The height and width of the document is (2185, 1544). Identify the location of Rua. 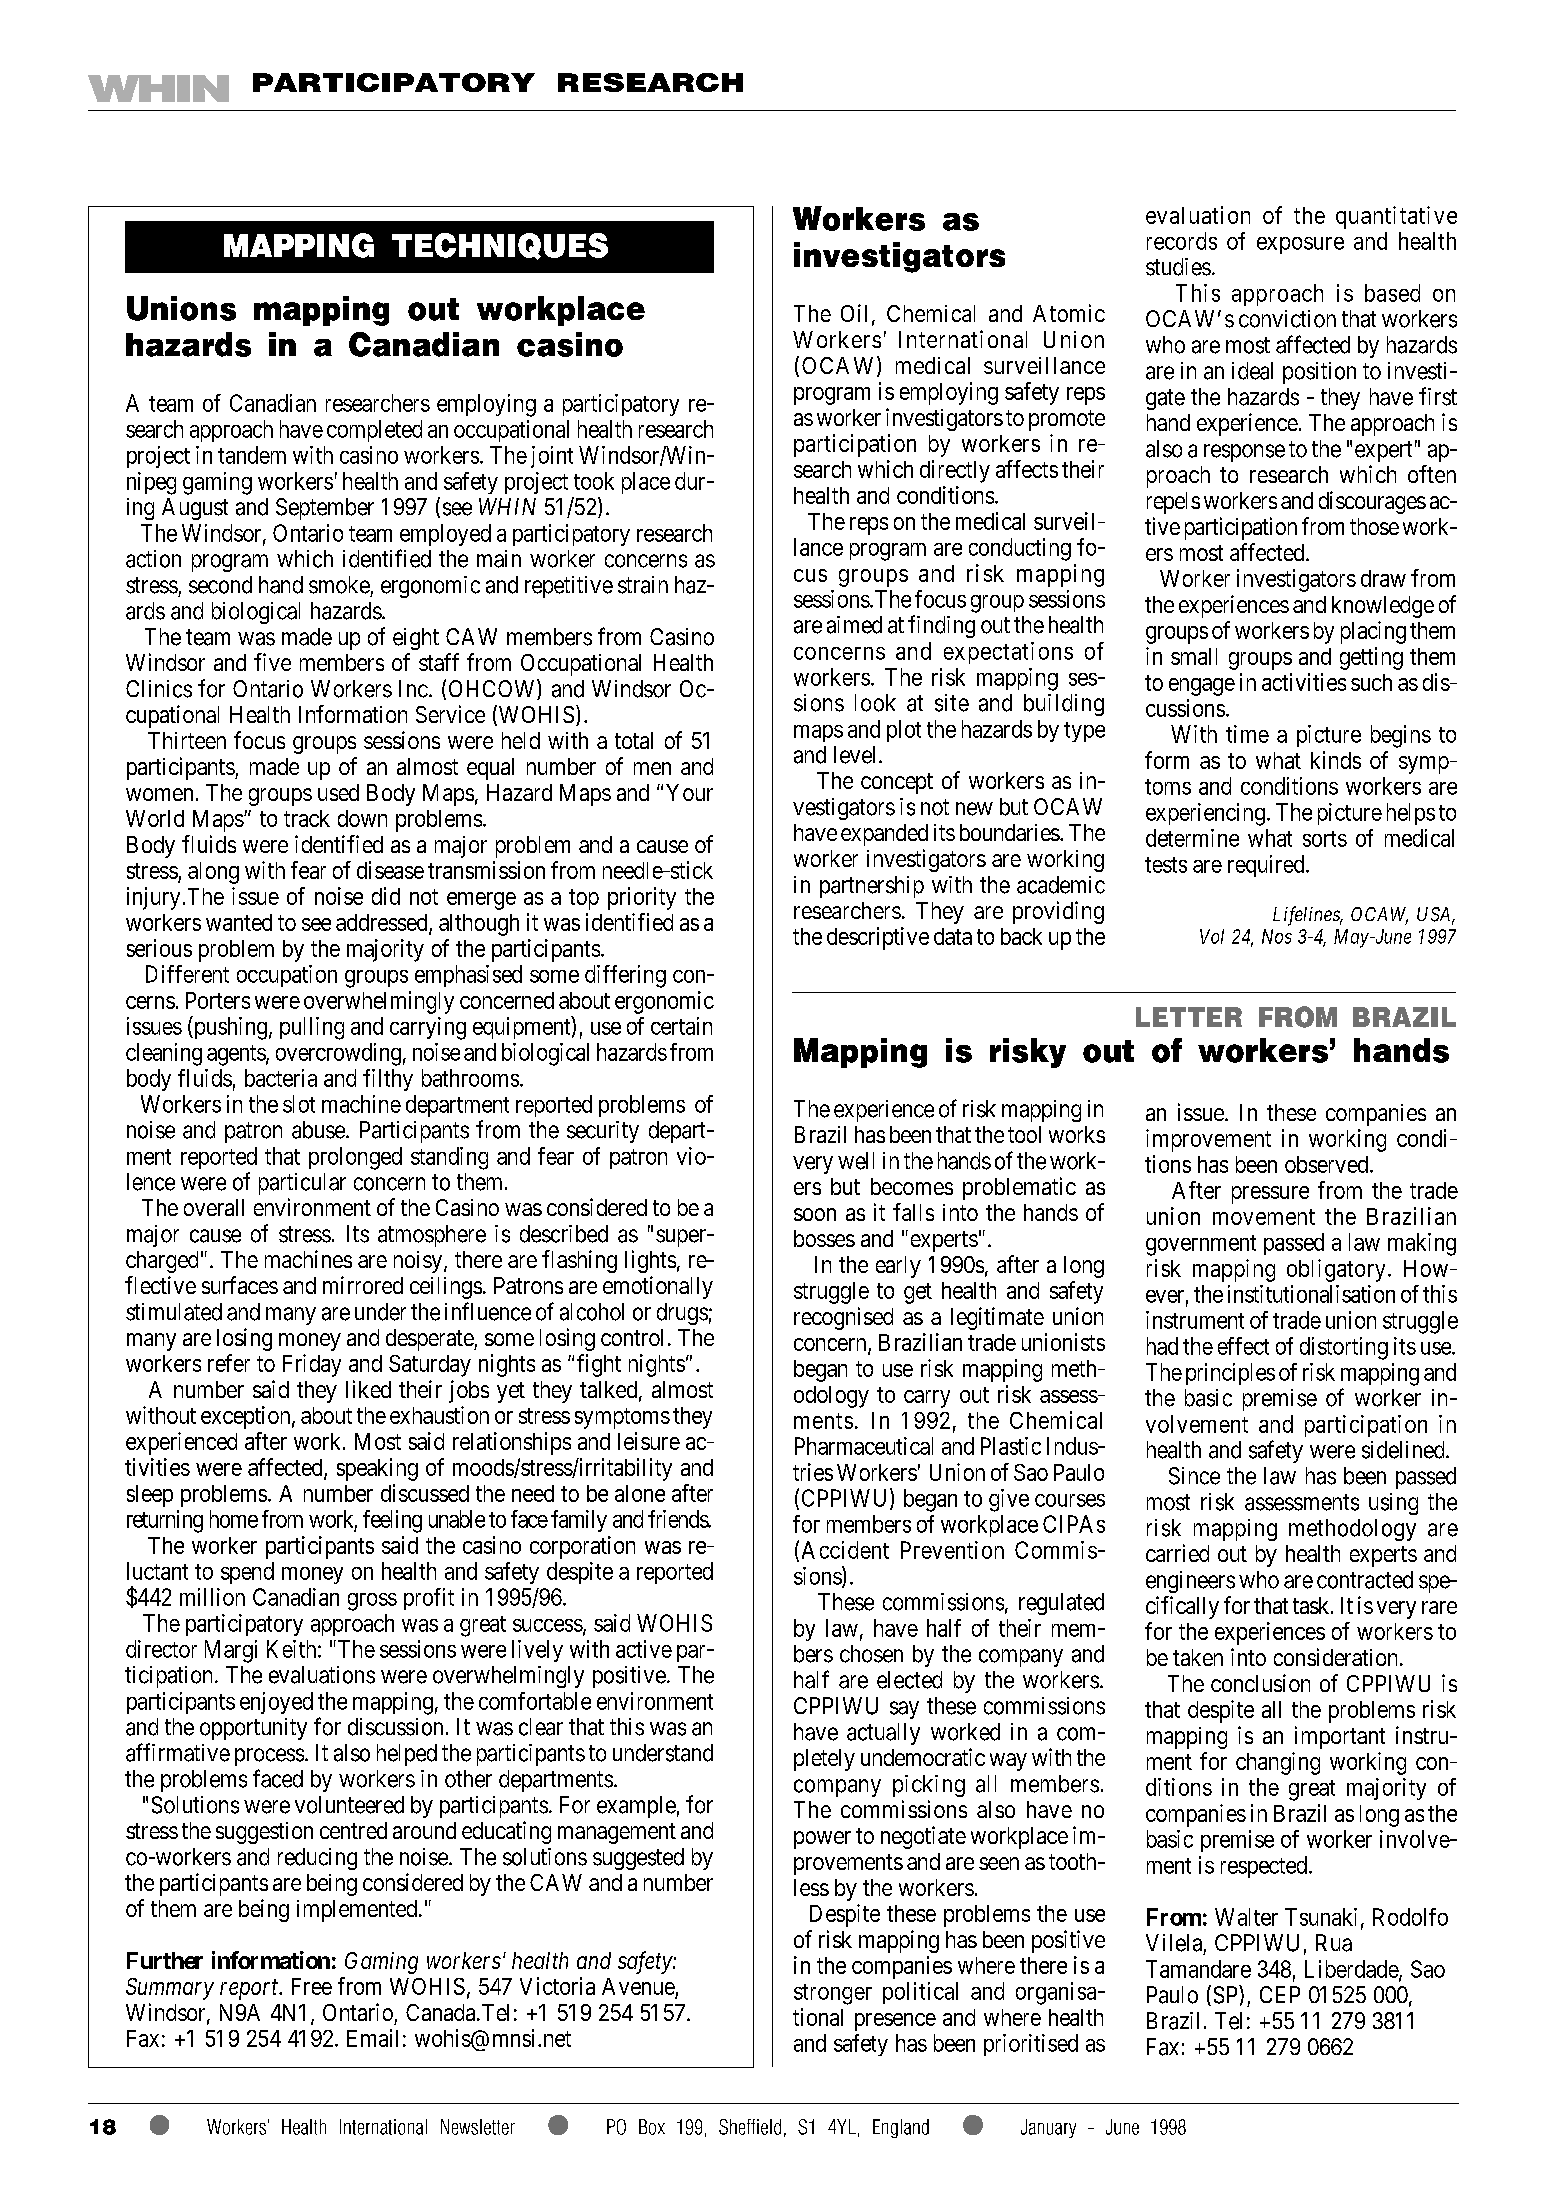
(1334, 1943).
